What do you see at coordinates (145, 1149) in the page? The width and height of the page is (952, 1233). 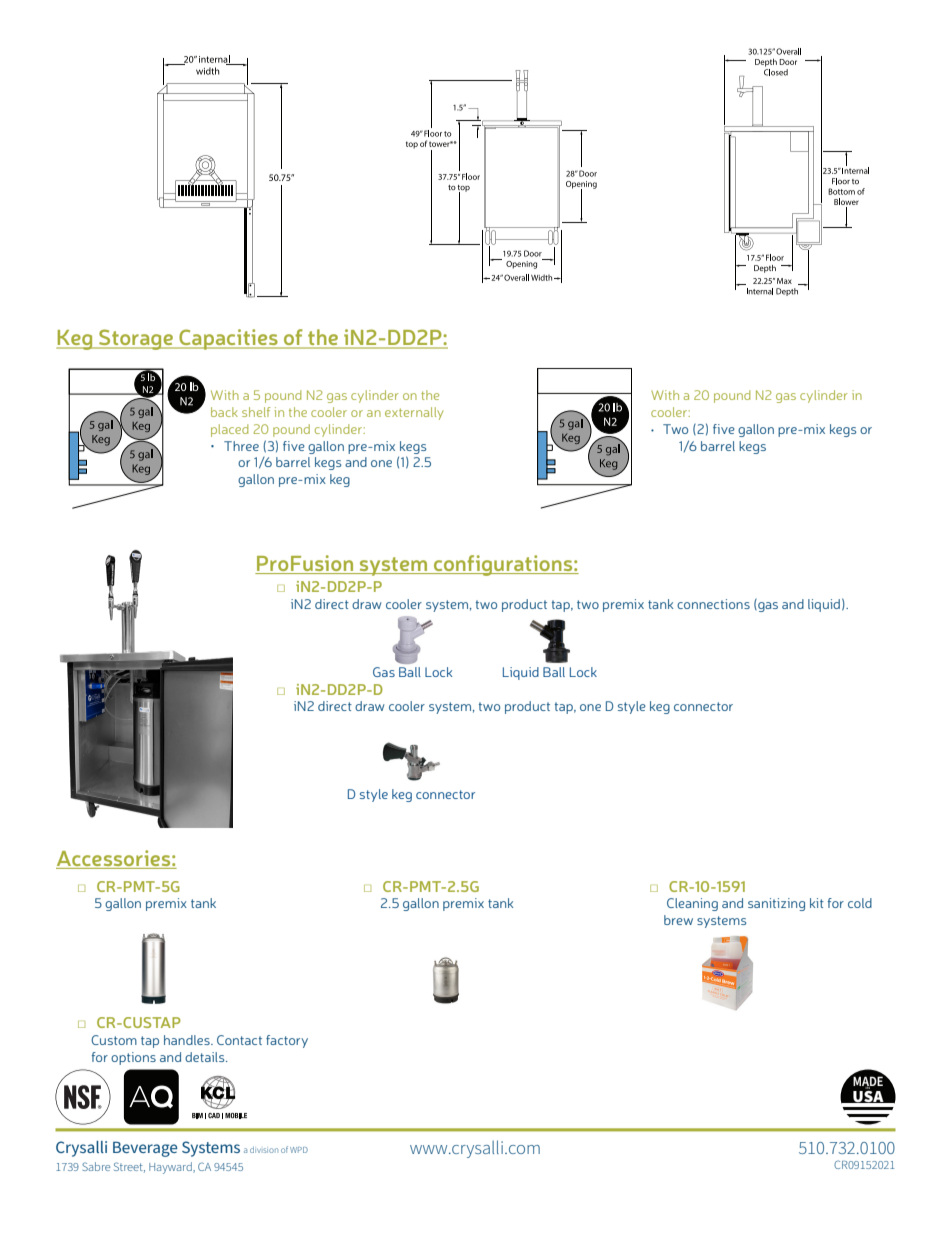 I see `Beverage` at bounding box center [145, 1149].
